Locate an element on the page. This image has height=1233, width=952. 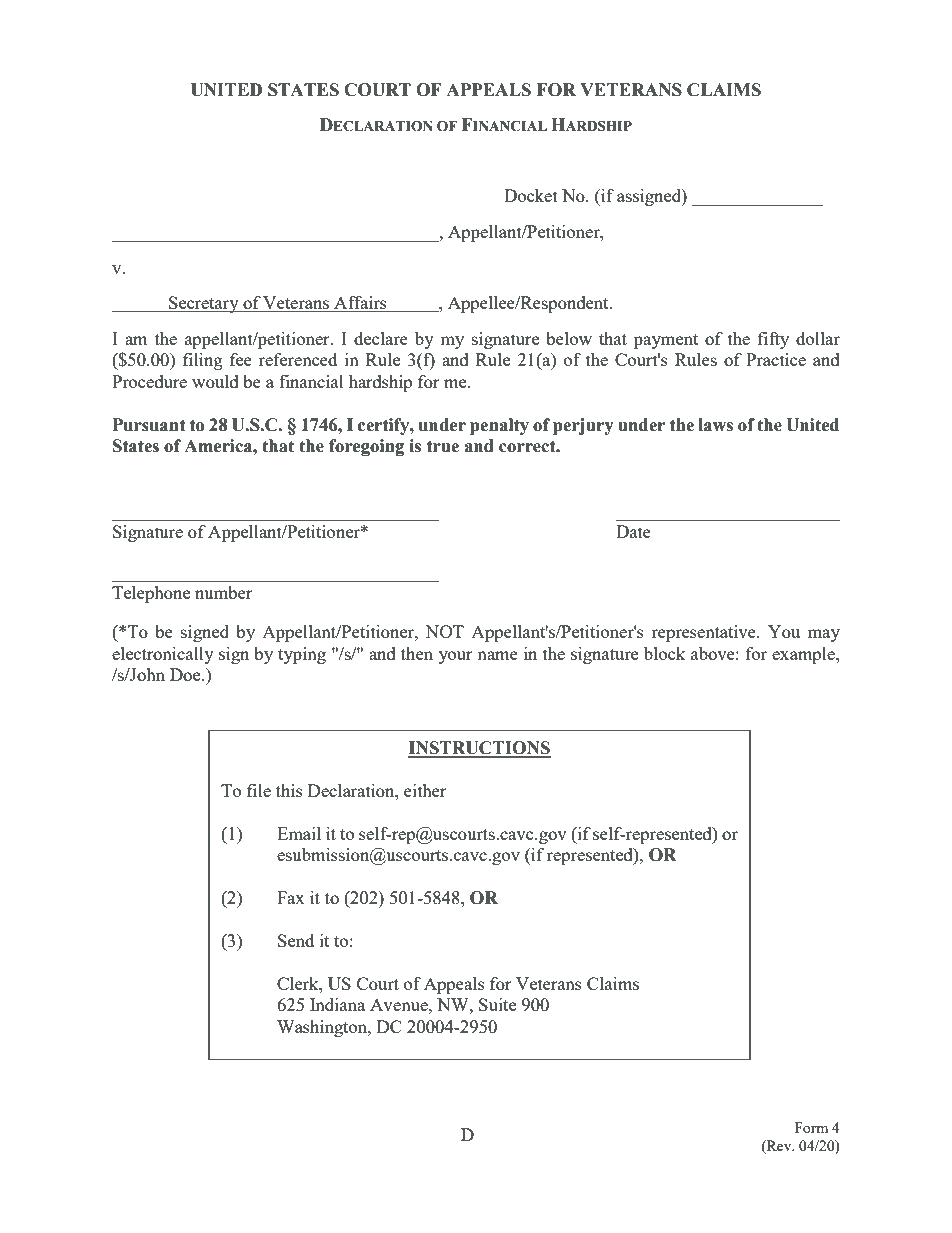
Fax is located at coordinates (291, 897).
